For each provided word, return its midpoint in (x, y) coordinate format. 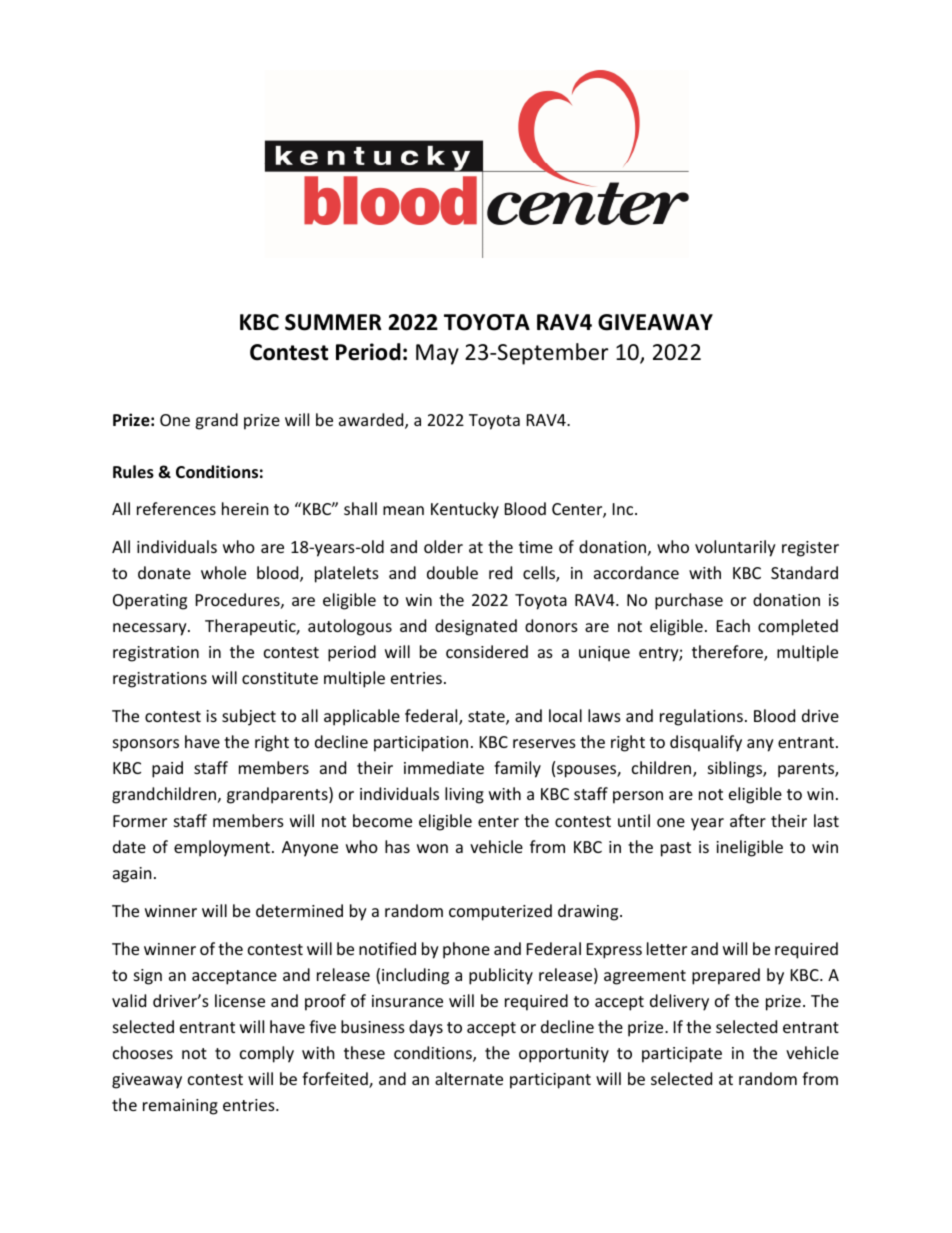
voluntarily (735, 548)
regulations (701, 717)
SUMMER (333, 322)
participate (682, 1055)
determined (299, 910)
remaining (180, 1107)
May (437, 354)
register (810, 549)
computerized (500, 912)
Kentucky (465, 510)
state (487, 718)
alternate (469, 1078)
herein (245, 508)
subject (249, 717)
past (676, 849)
